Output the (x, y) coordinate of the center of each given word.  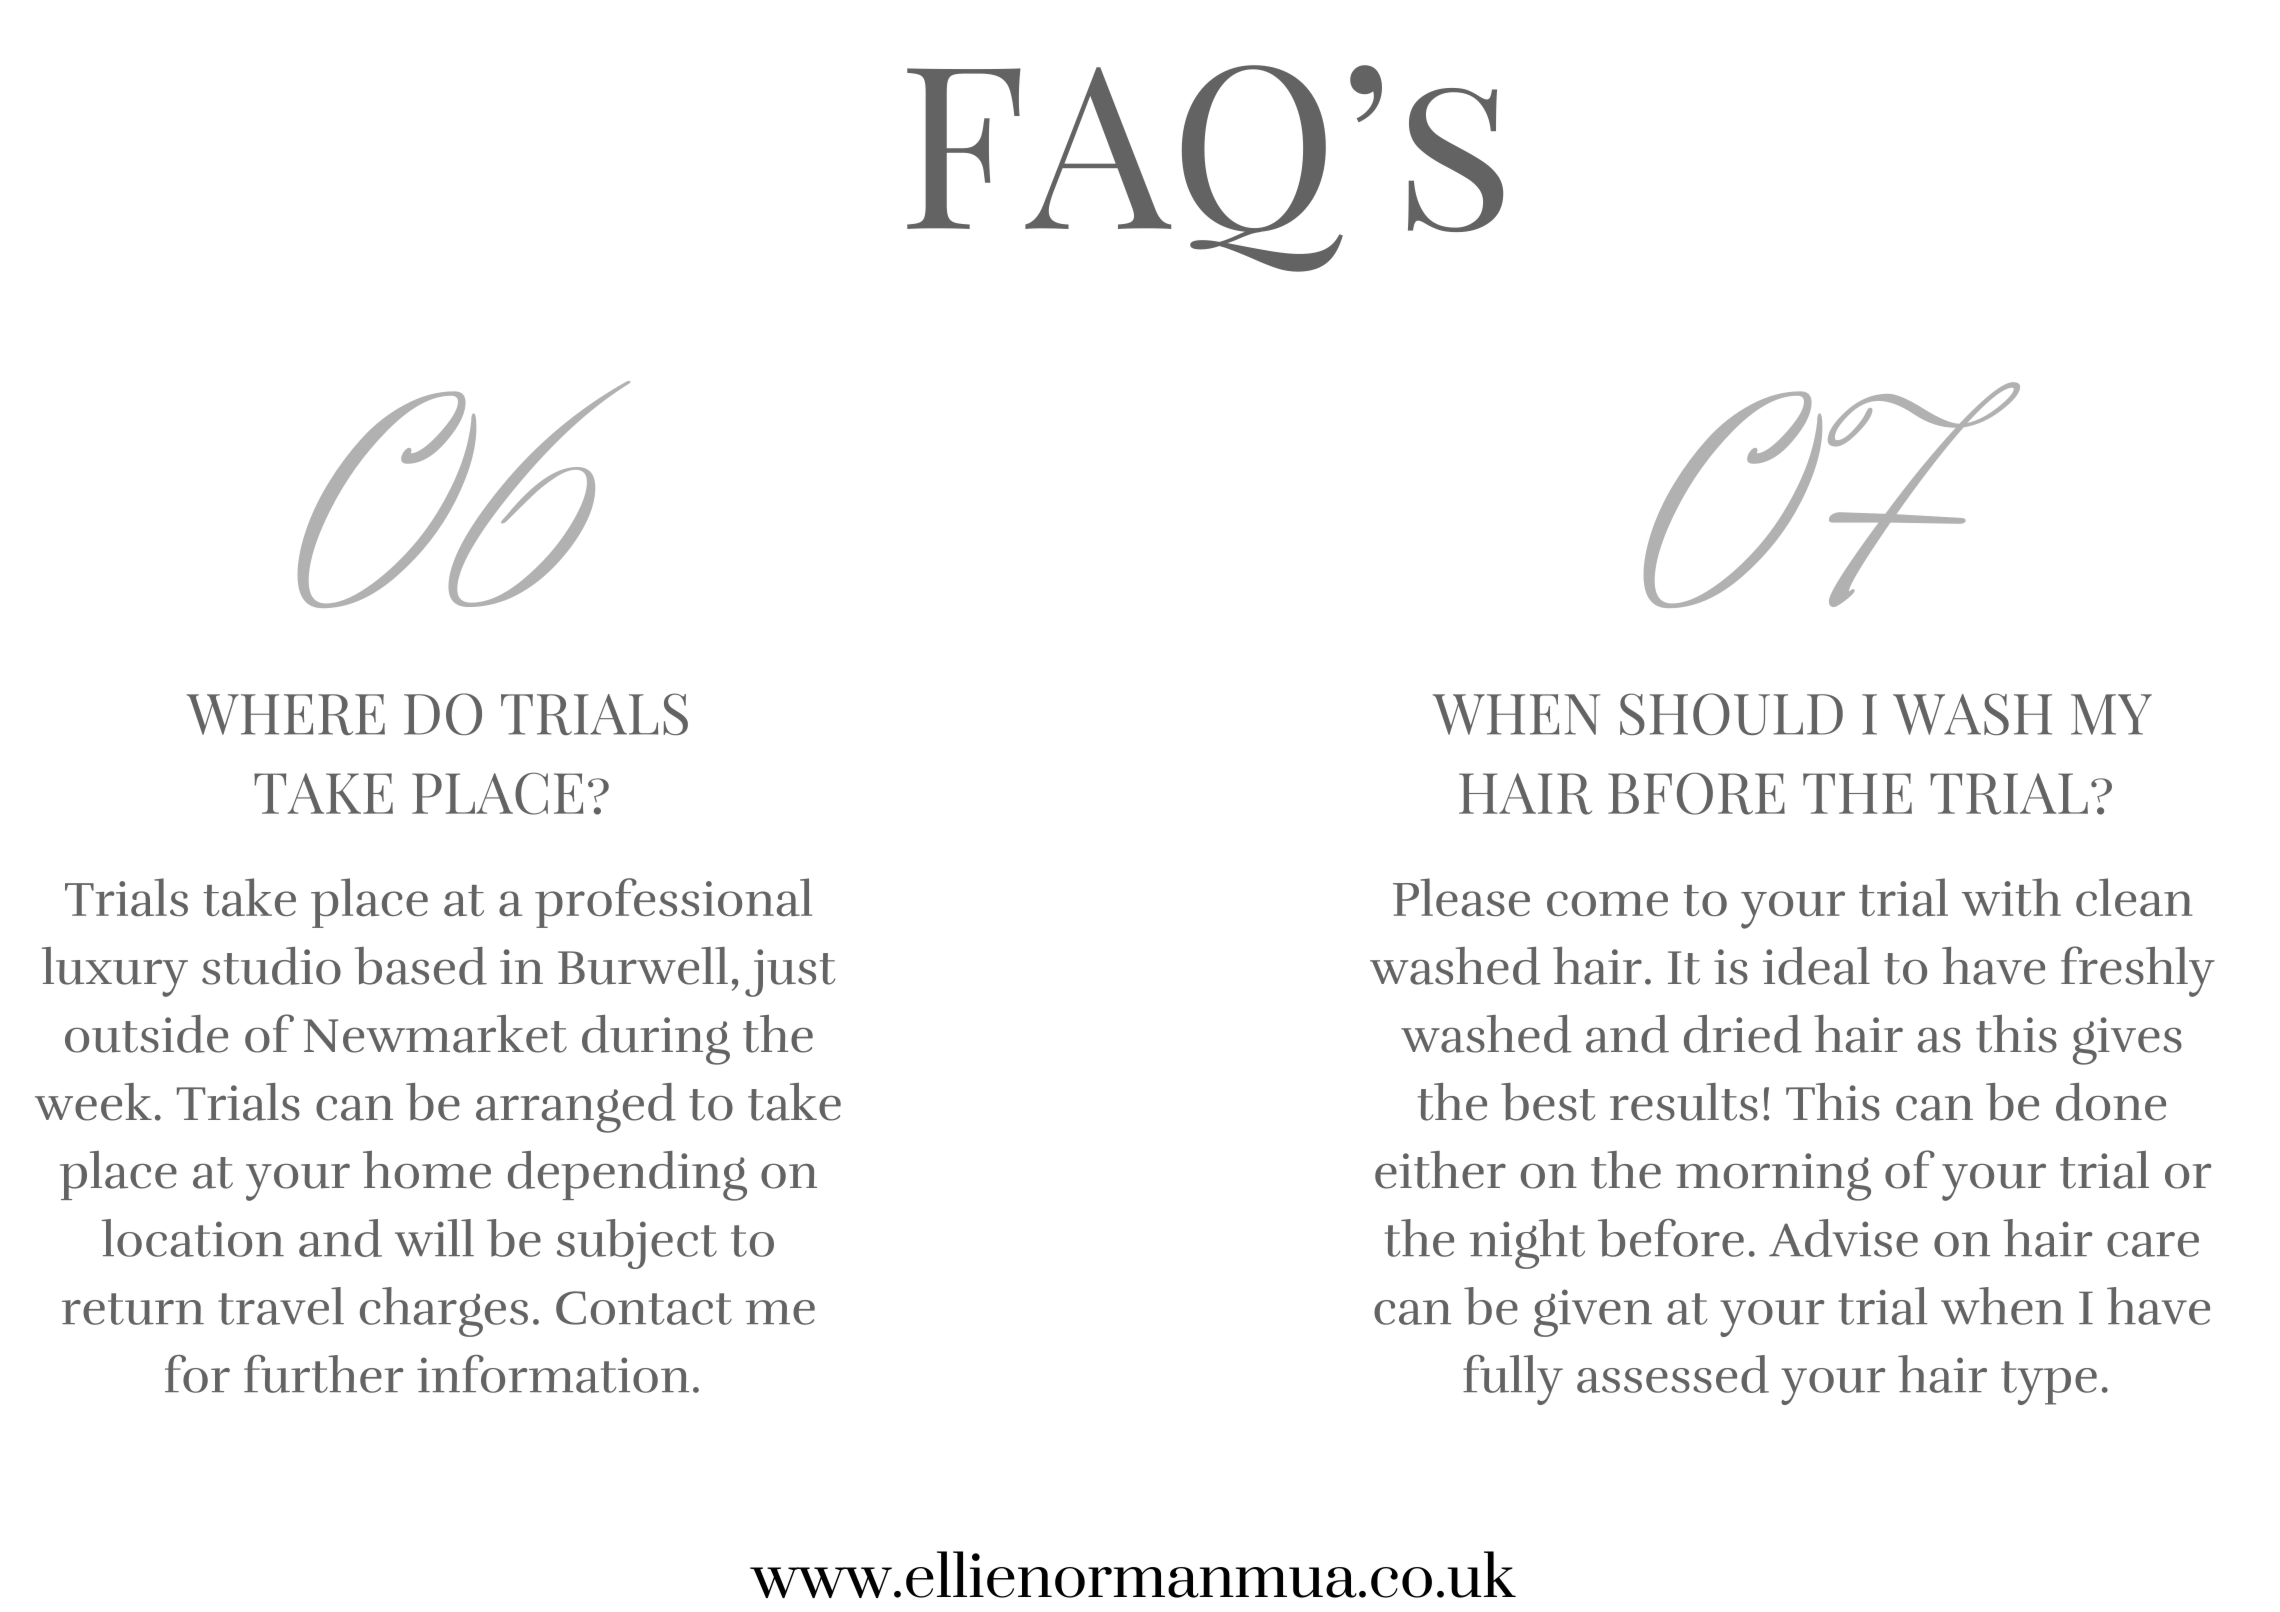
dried (1743, 1034)
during (656, 1040)
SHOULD (1731, 714)
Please (1461, 897)
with (2011, 897)
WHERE (286, 714)
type (2049, 1383)
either (1440, 1170)
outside (146, 1034)
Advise (1843, 1238)
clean (2134, 897)
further (323, 1374)
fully (1513, 1380)
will (434, 1237)
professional (673, 903)
